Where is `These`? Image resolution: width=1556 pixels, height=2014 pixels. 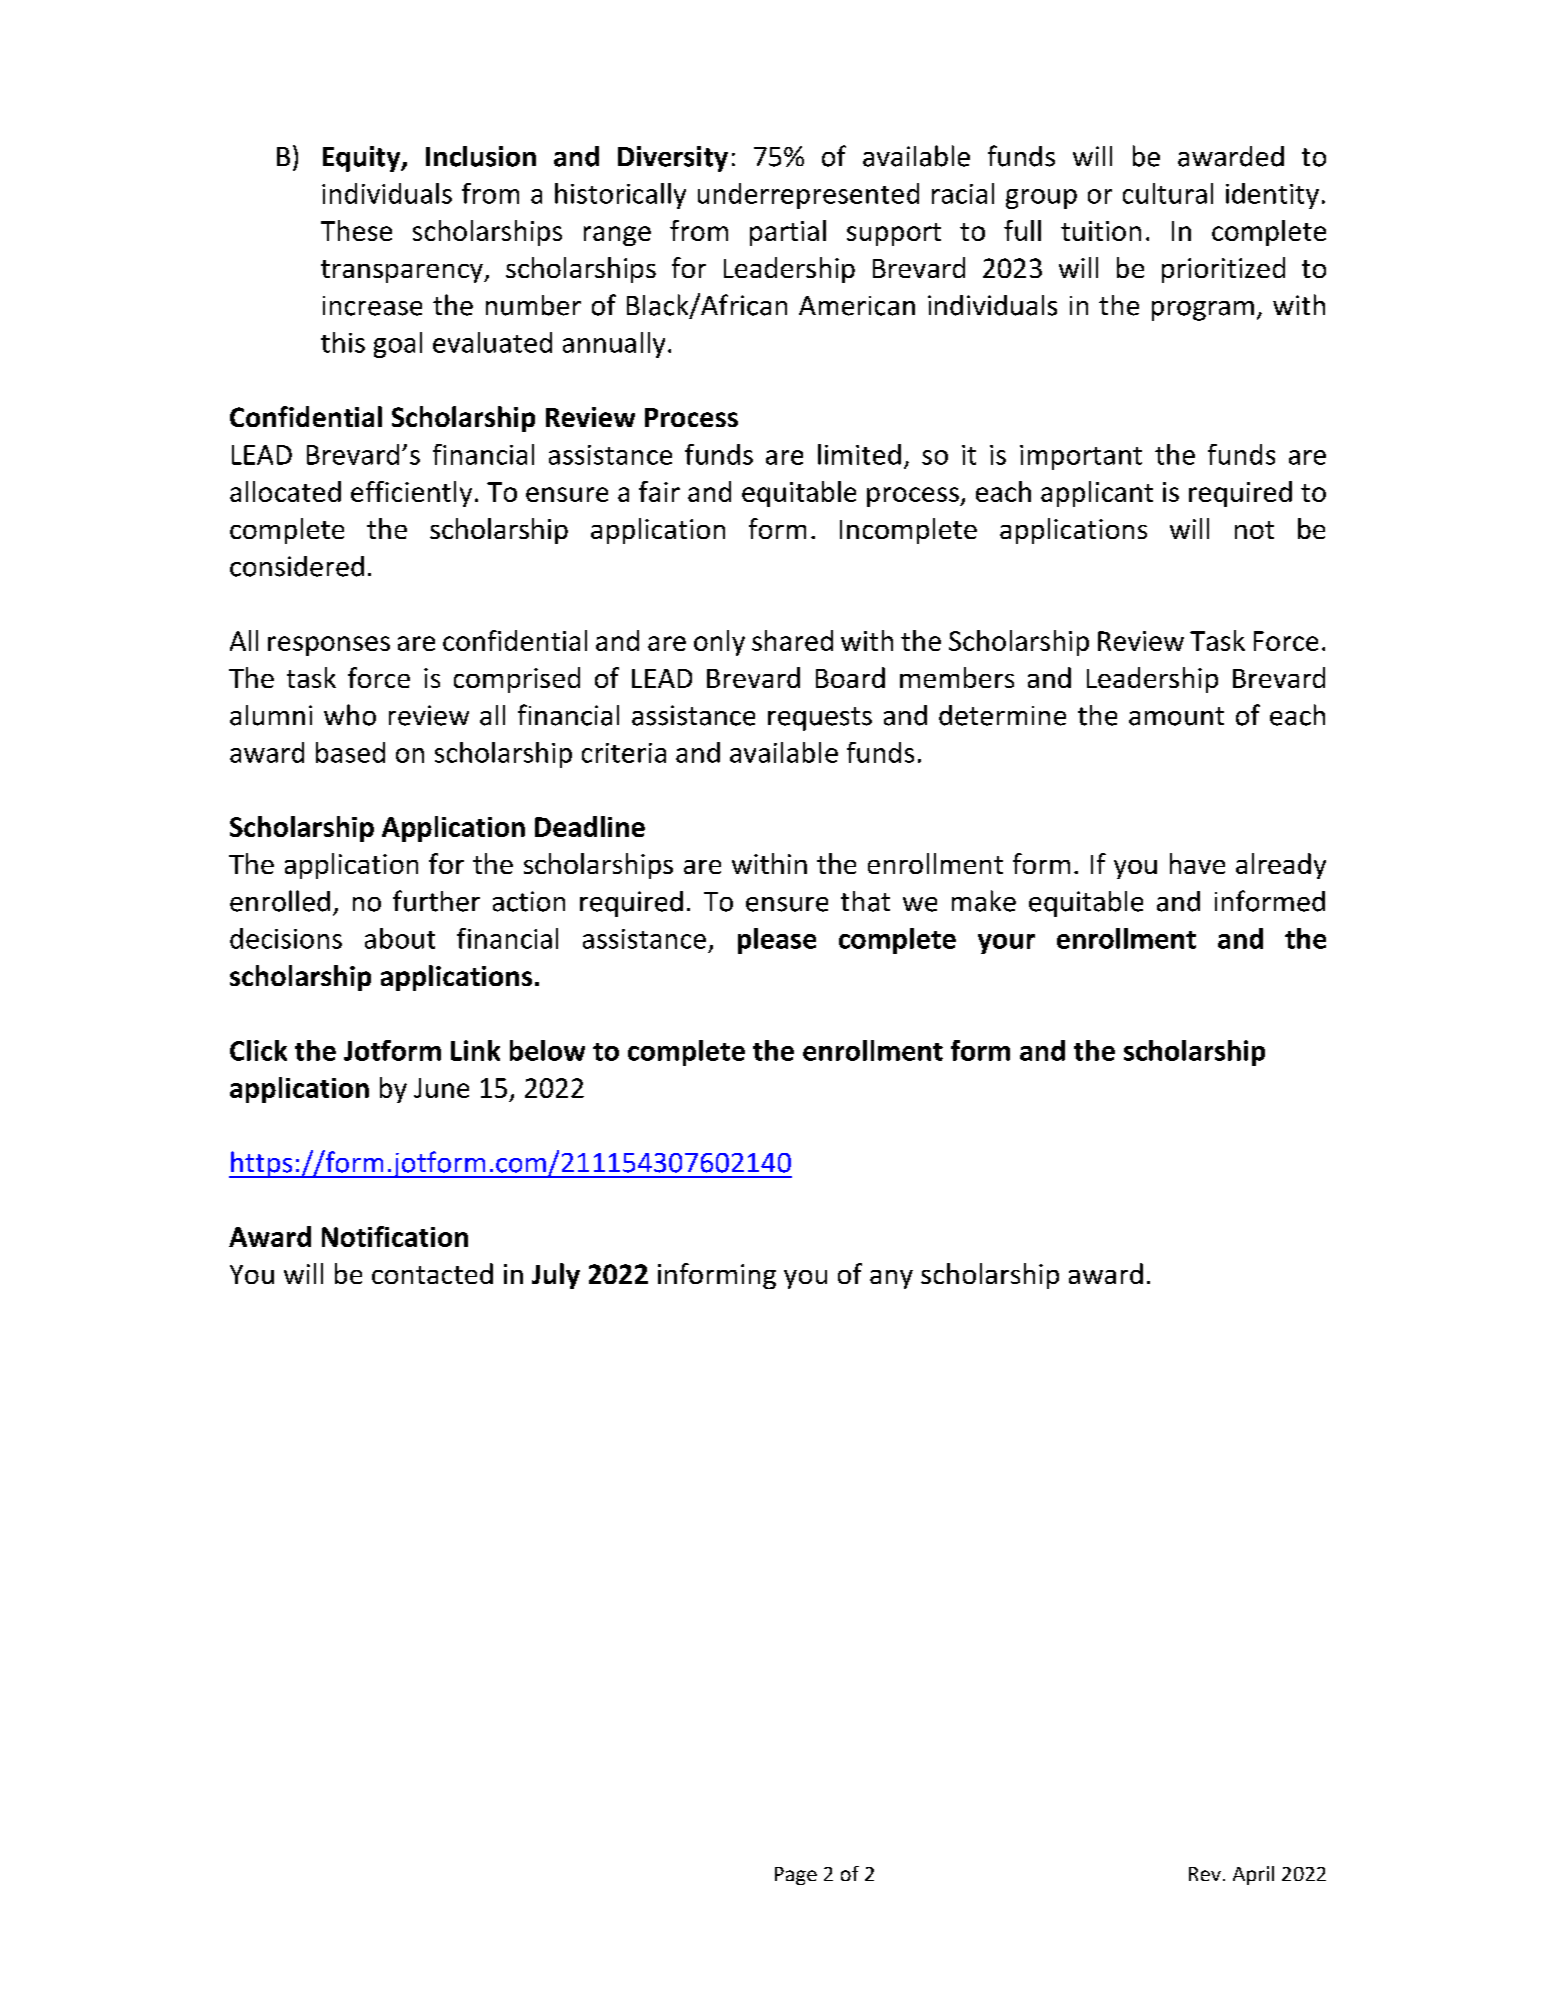 These is located at coordinates (356, 230).
